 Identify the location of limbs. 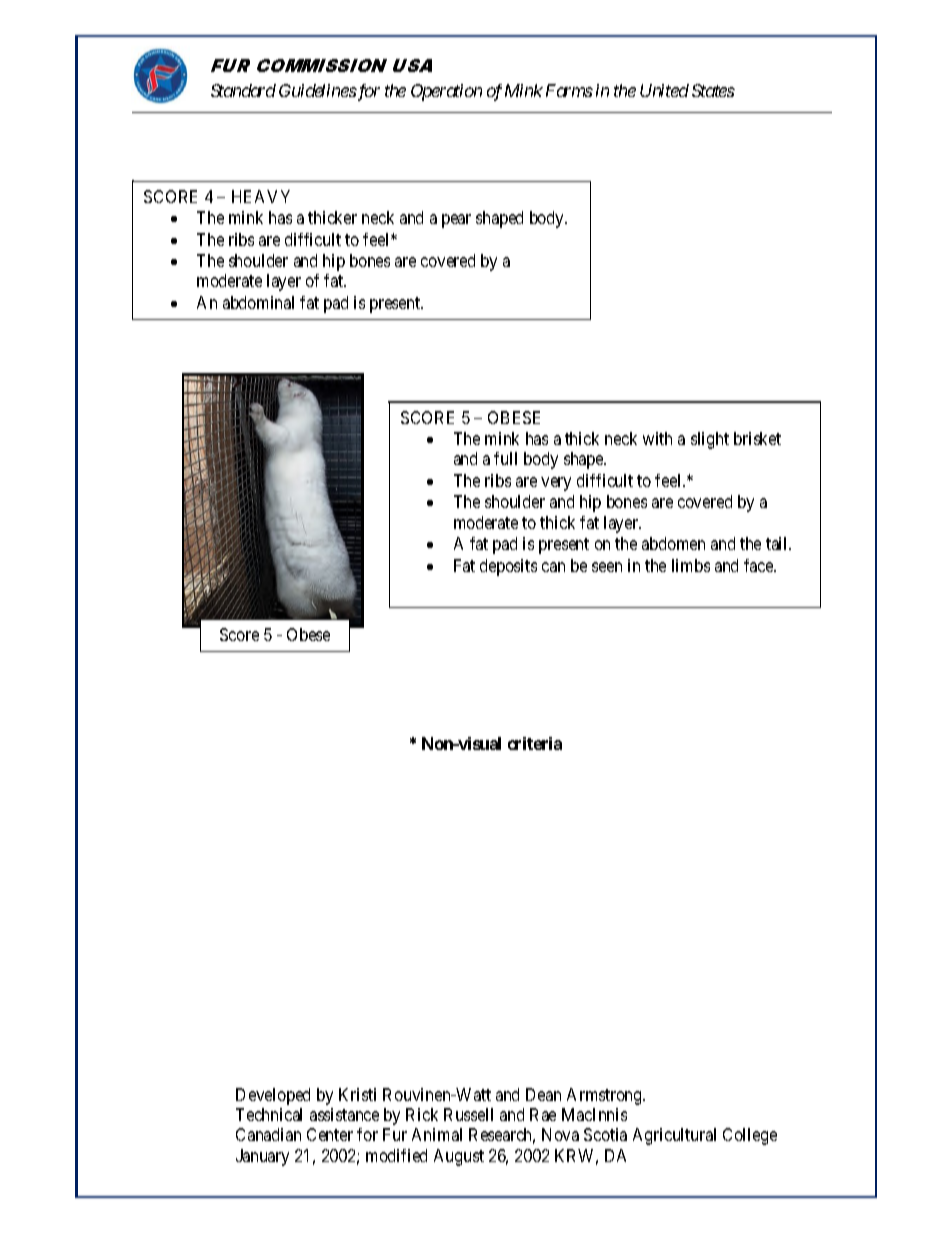
(691, 565).
